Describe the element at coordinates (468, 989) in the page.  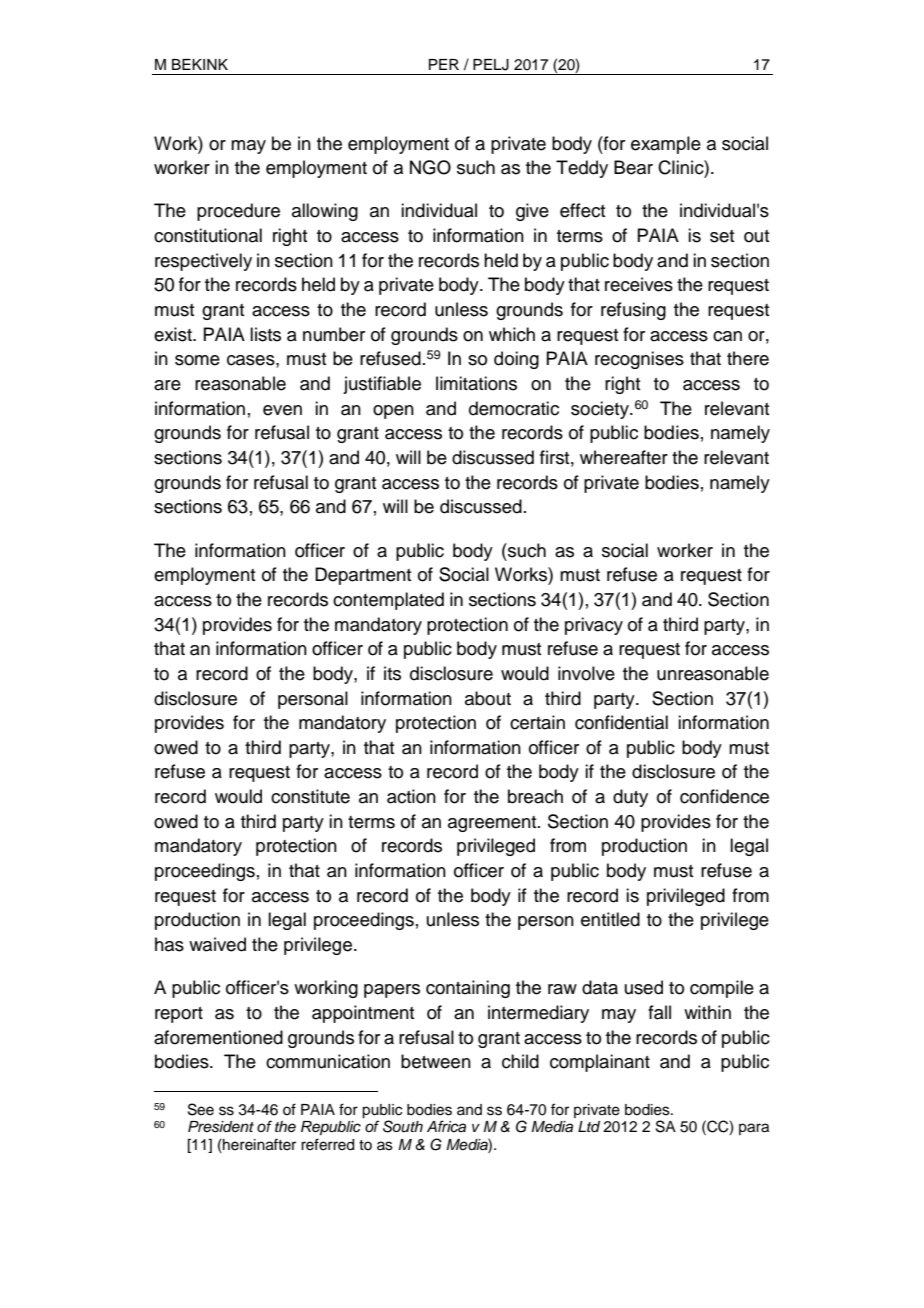
I see `containing` at that location.
